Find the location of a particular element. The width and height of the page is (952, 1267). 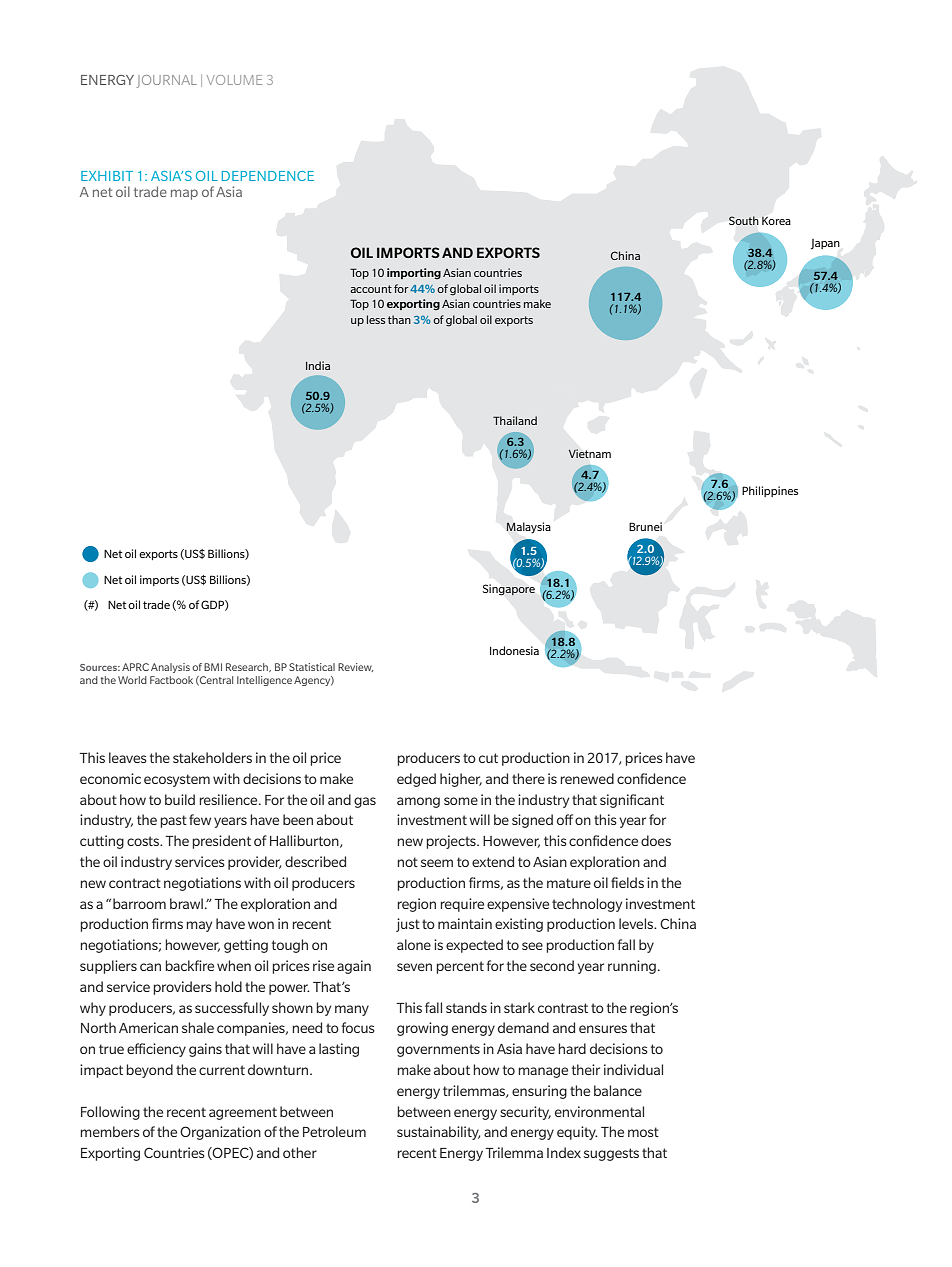

India is located at coordinates (318, 365).
